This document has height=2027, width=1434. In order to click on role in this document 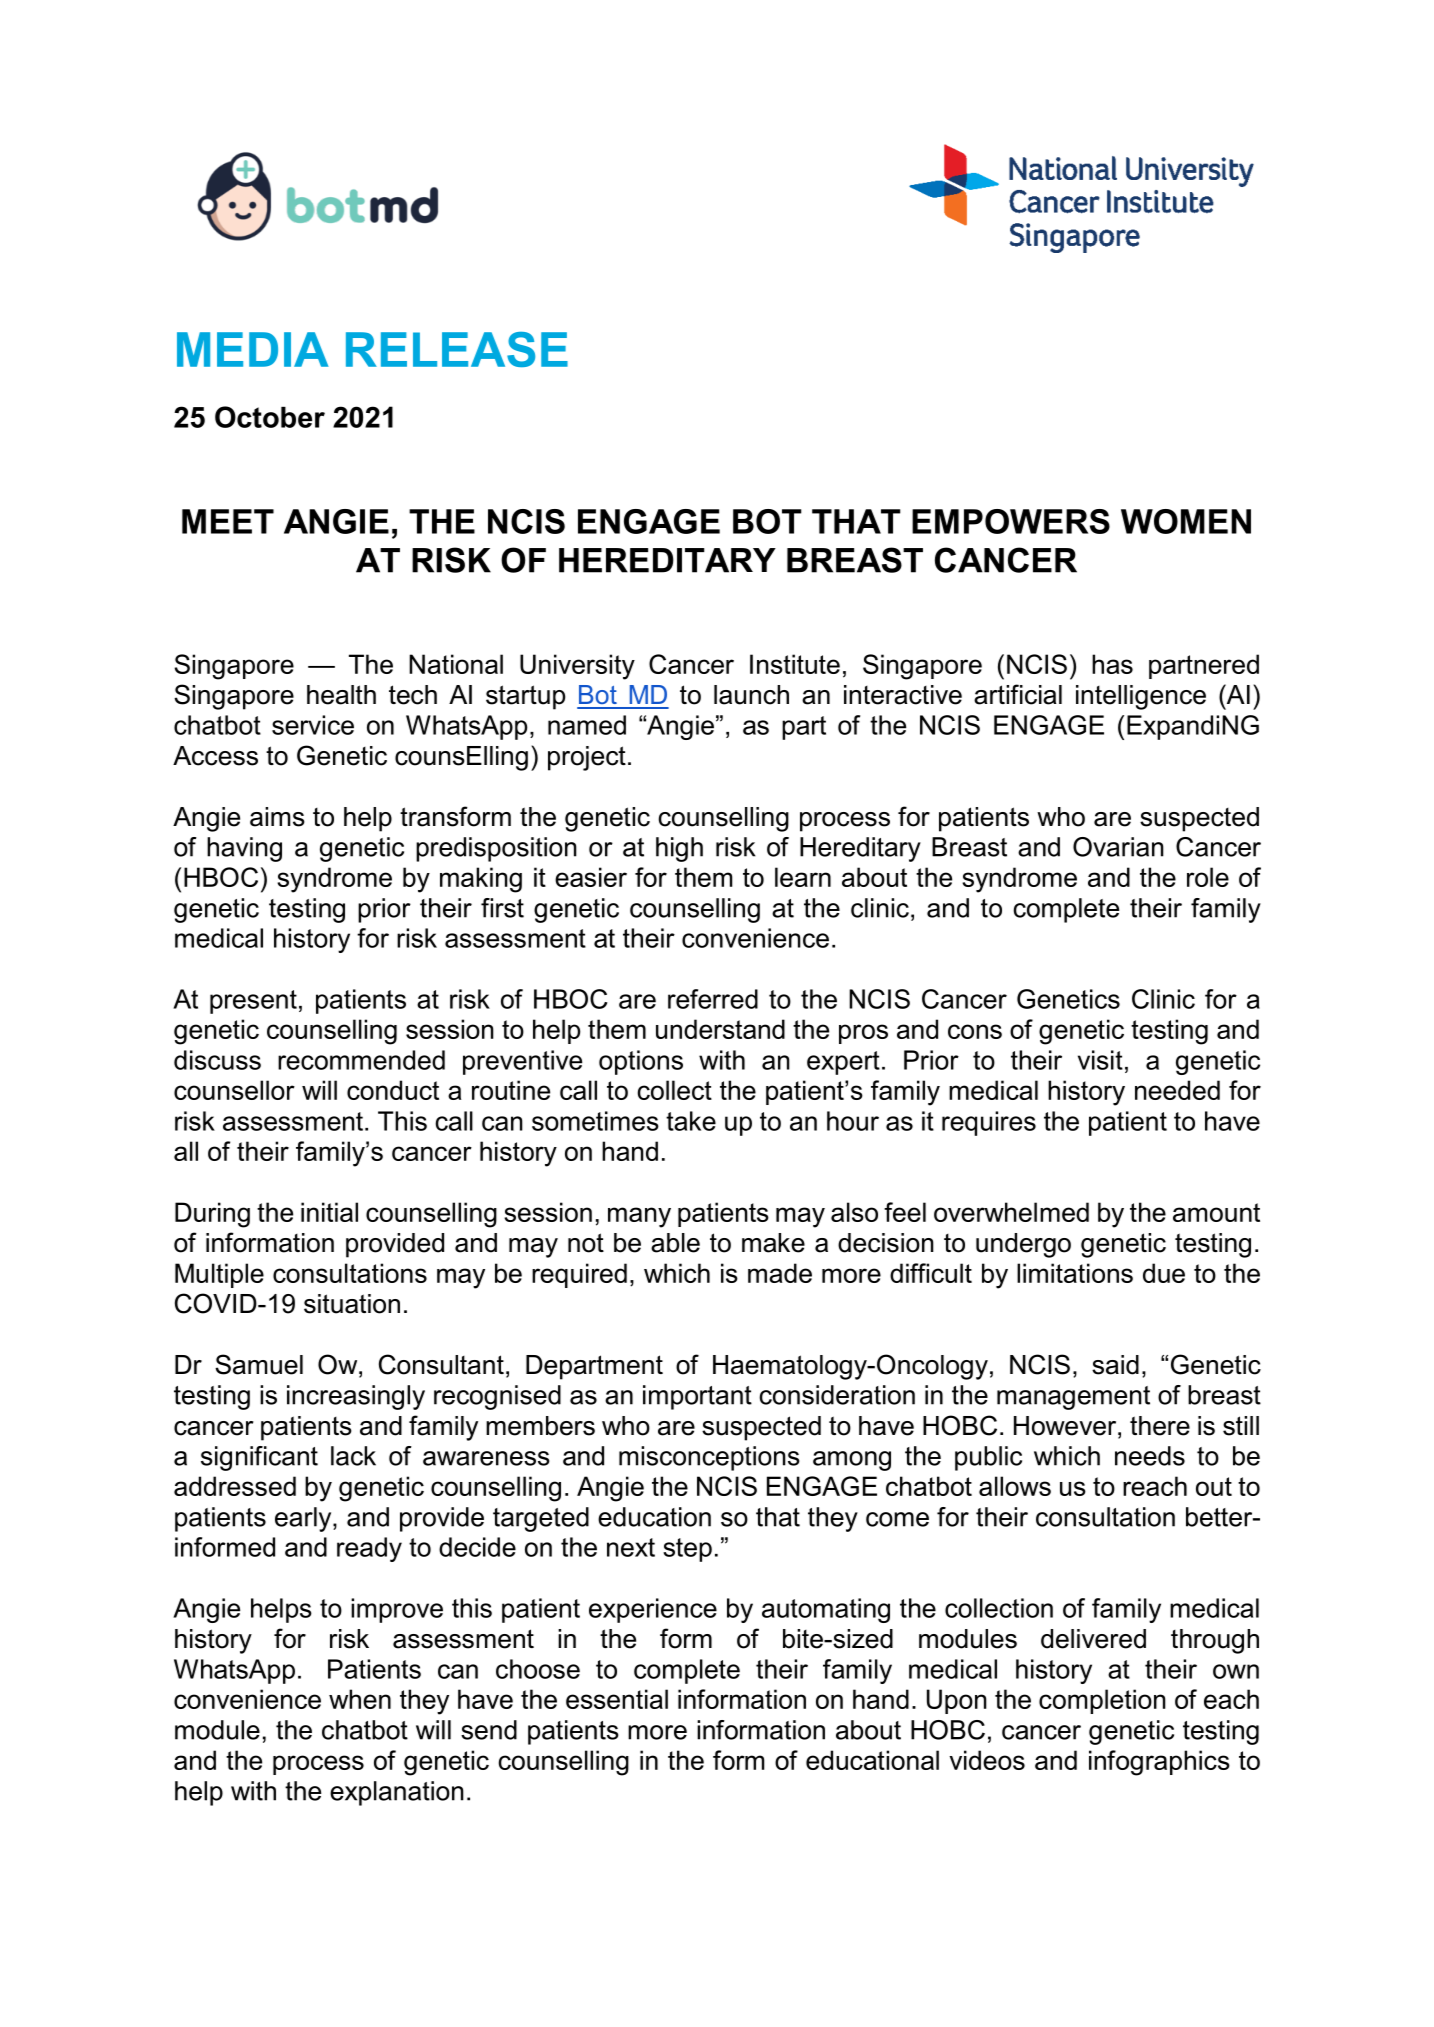, I will do `click(1208, 877)`.
